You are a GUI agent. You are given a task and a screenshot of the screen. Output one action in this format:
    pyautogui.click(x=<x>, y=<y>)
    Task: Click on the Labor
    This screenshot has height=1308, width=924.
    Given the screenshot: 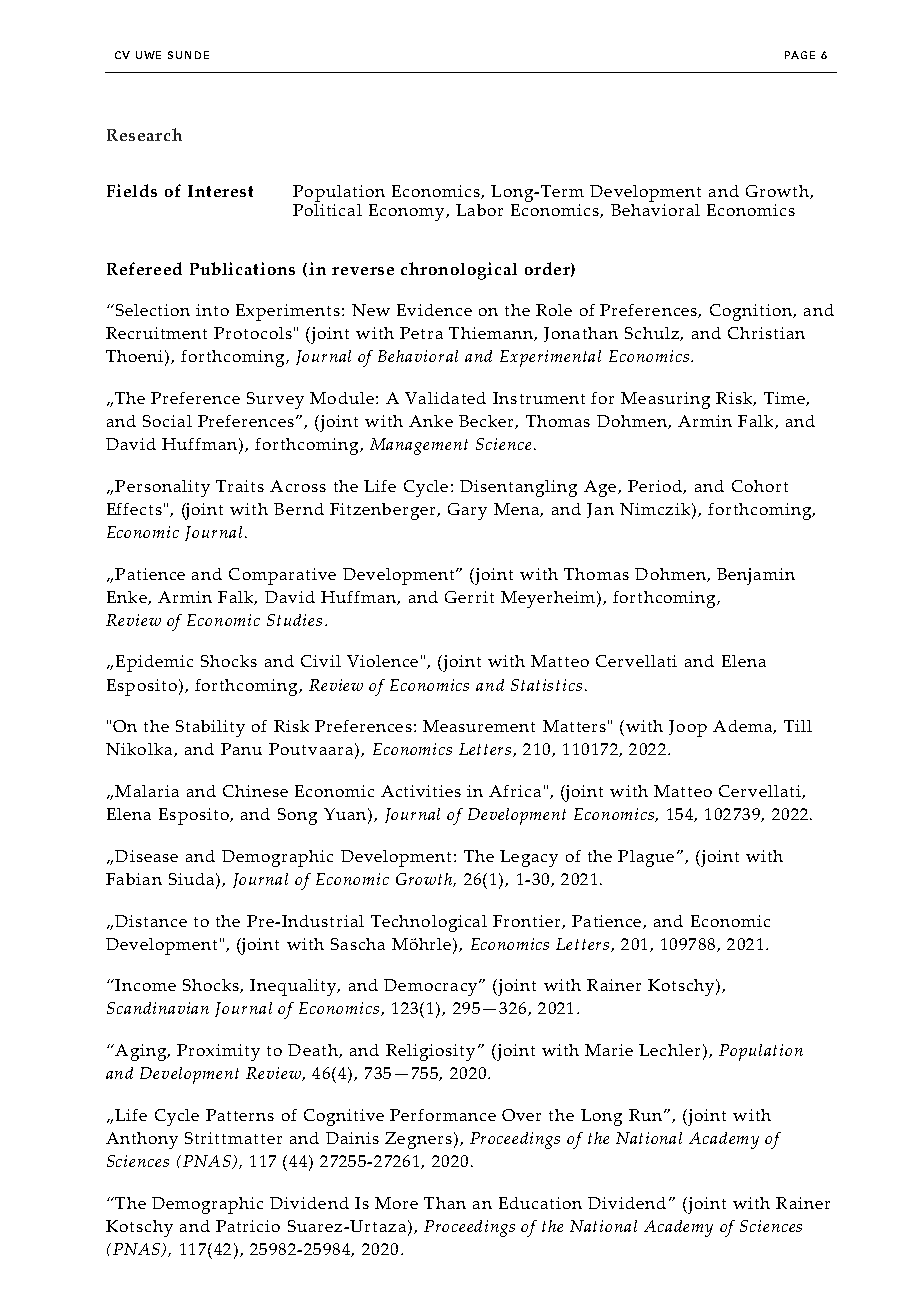 What is the action you would take?
    pyautogui.click(x=479, y=210)
